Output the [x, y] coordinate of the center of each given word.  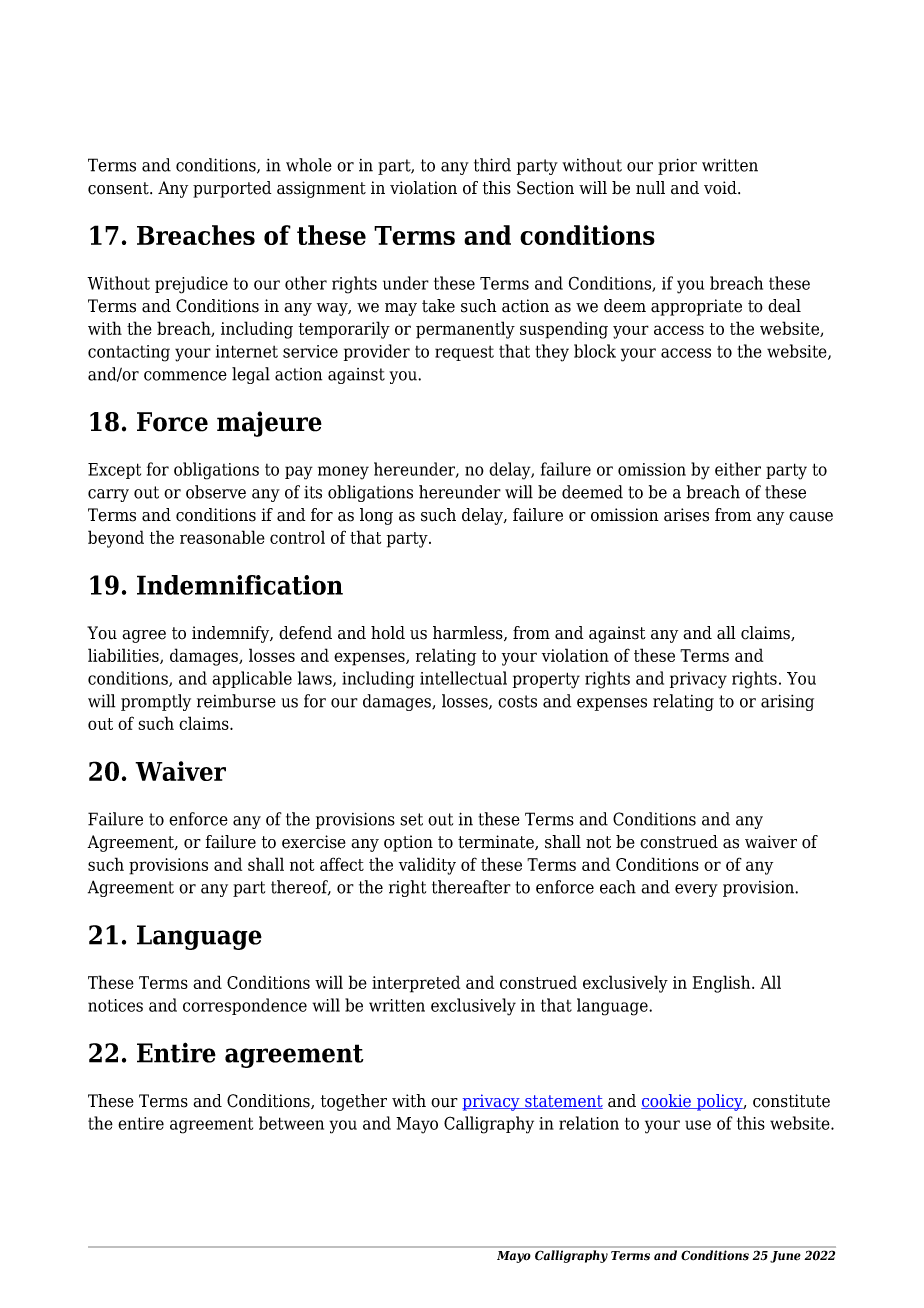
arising [787, 702]
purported [232, 189]
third [492, 165]
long [376, 516]
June [785, 1257]
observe [216, 492]
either [738, 469]
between [291, 1123]
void [721, 188]
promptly [156, 702]
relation [589, 1123]
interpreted [416, 984]
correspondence [245, 1006]
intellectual [463, 678]
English [723, 984]
